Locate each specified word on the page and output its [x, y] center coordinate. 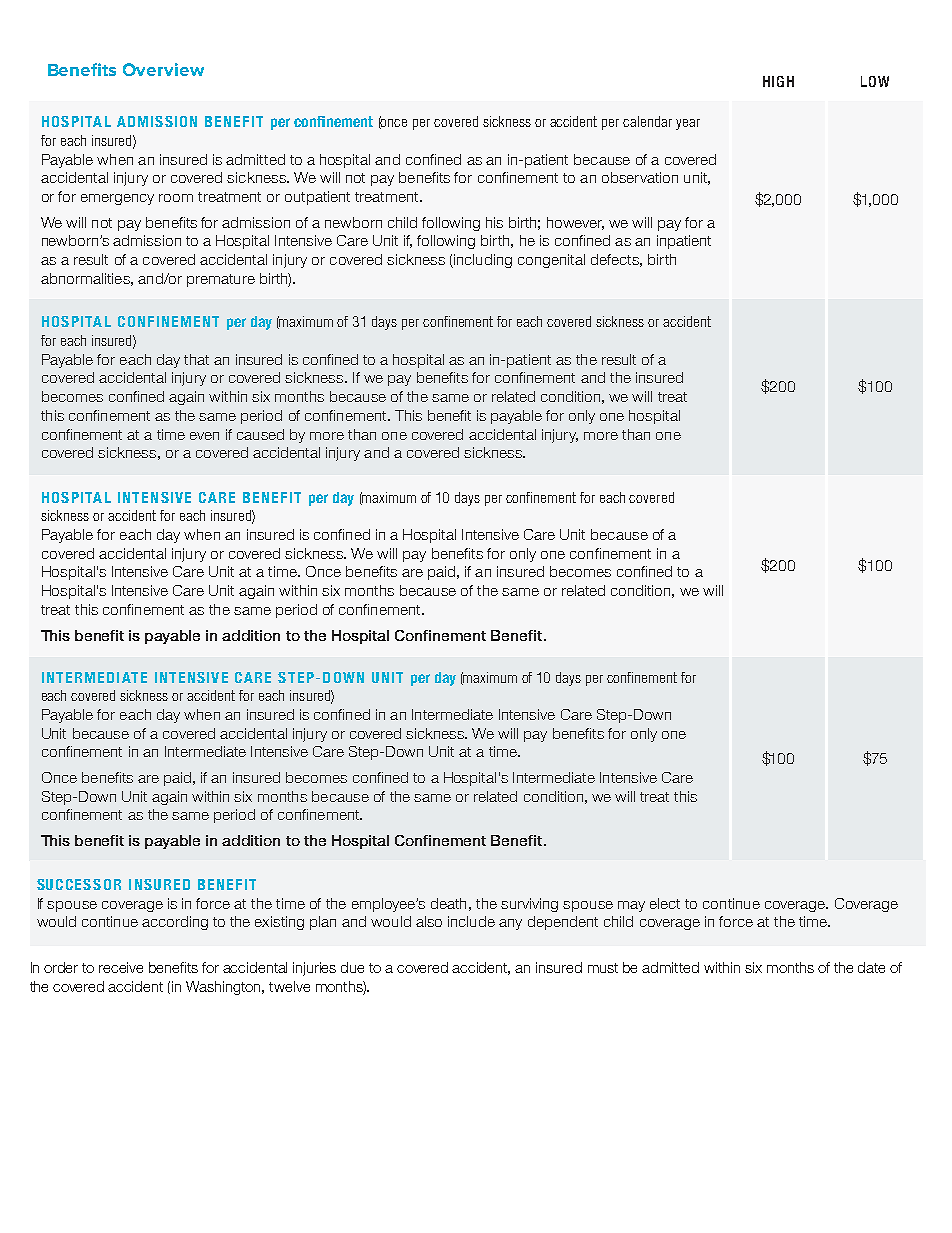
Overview [163, 69]
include [471, 921]
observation [640, 177]
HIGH [778, 81]
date [871, 967]
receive [121, 967]
